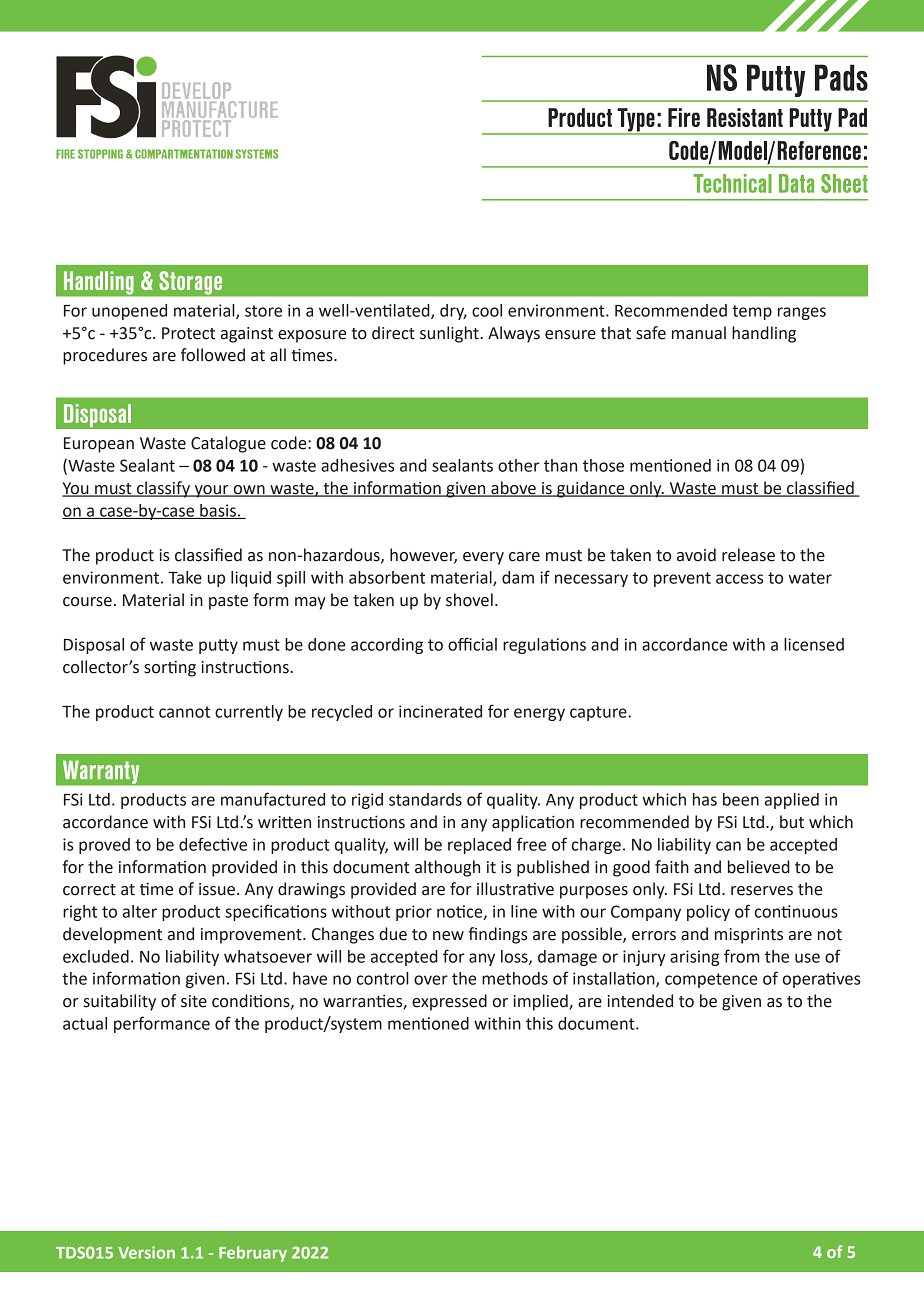 The width and height of the screenshot is (924, 1308). Describe the element at coordinates (448, 936) in the screenshot. I see `new` at that location.
